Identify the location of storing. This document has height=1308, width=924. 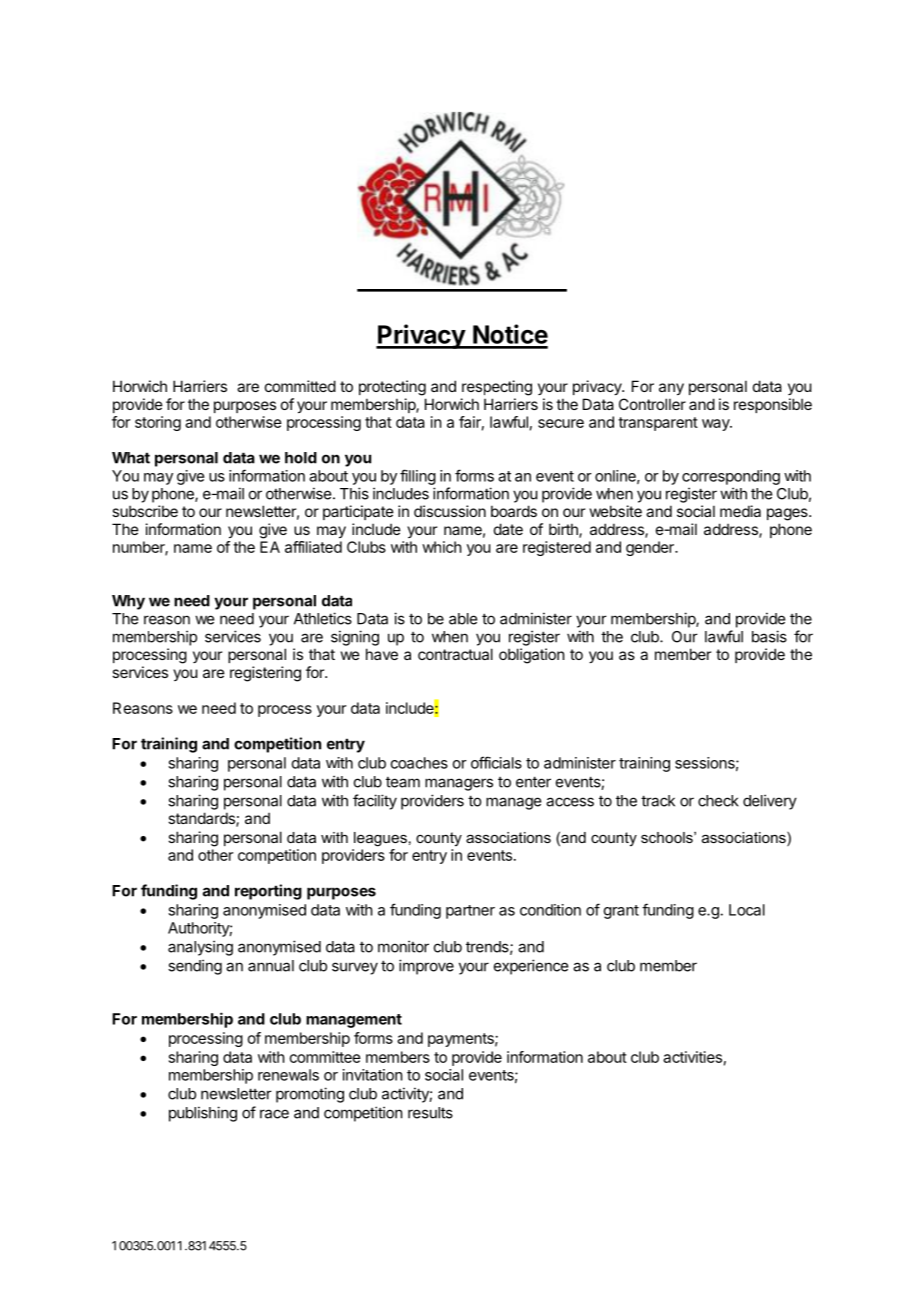
(158, 423).
